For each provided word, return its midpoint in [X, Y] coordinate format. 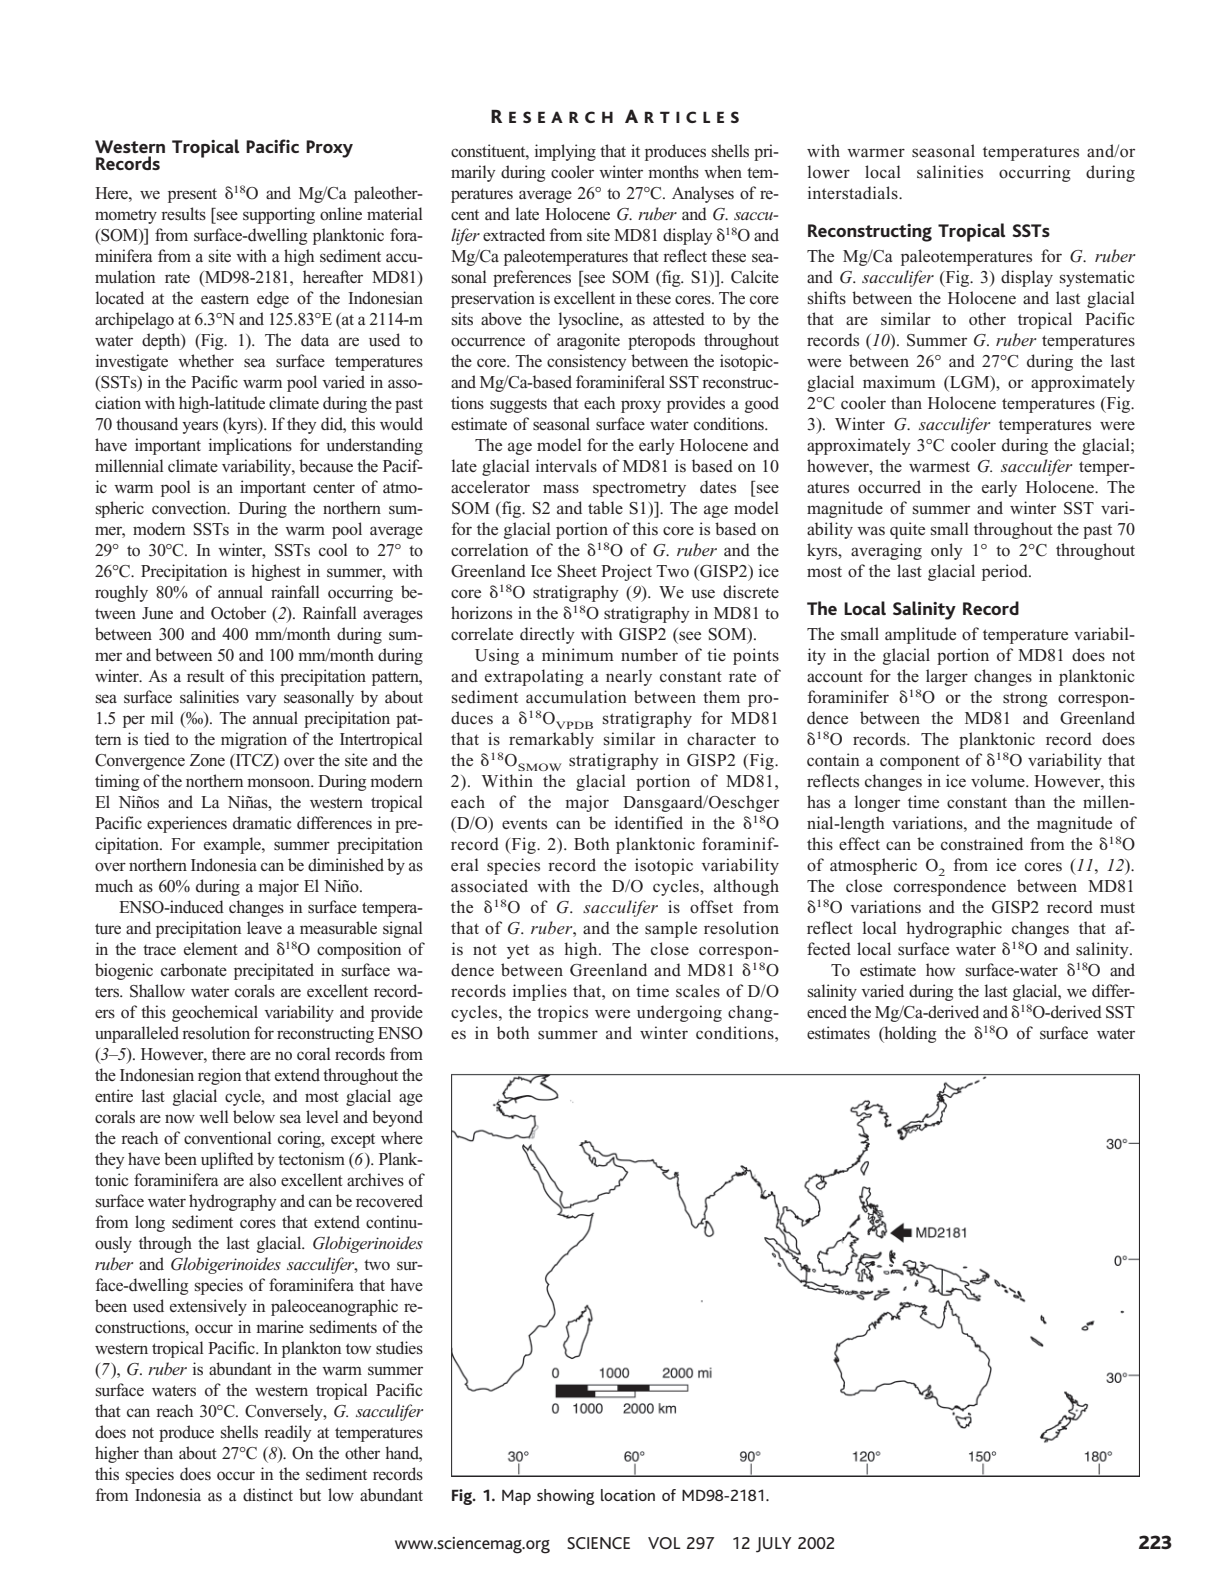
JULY [774, 1545]
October [238, 613]
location [628, 1495]
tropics [562, 1013]
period [1006, 572]
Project [626, 572]
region [219, 1076]
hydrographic [954, 929]
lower [829, 172]
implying [565, 152]
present [192, 195]
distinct [268, 1495]
